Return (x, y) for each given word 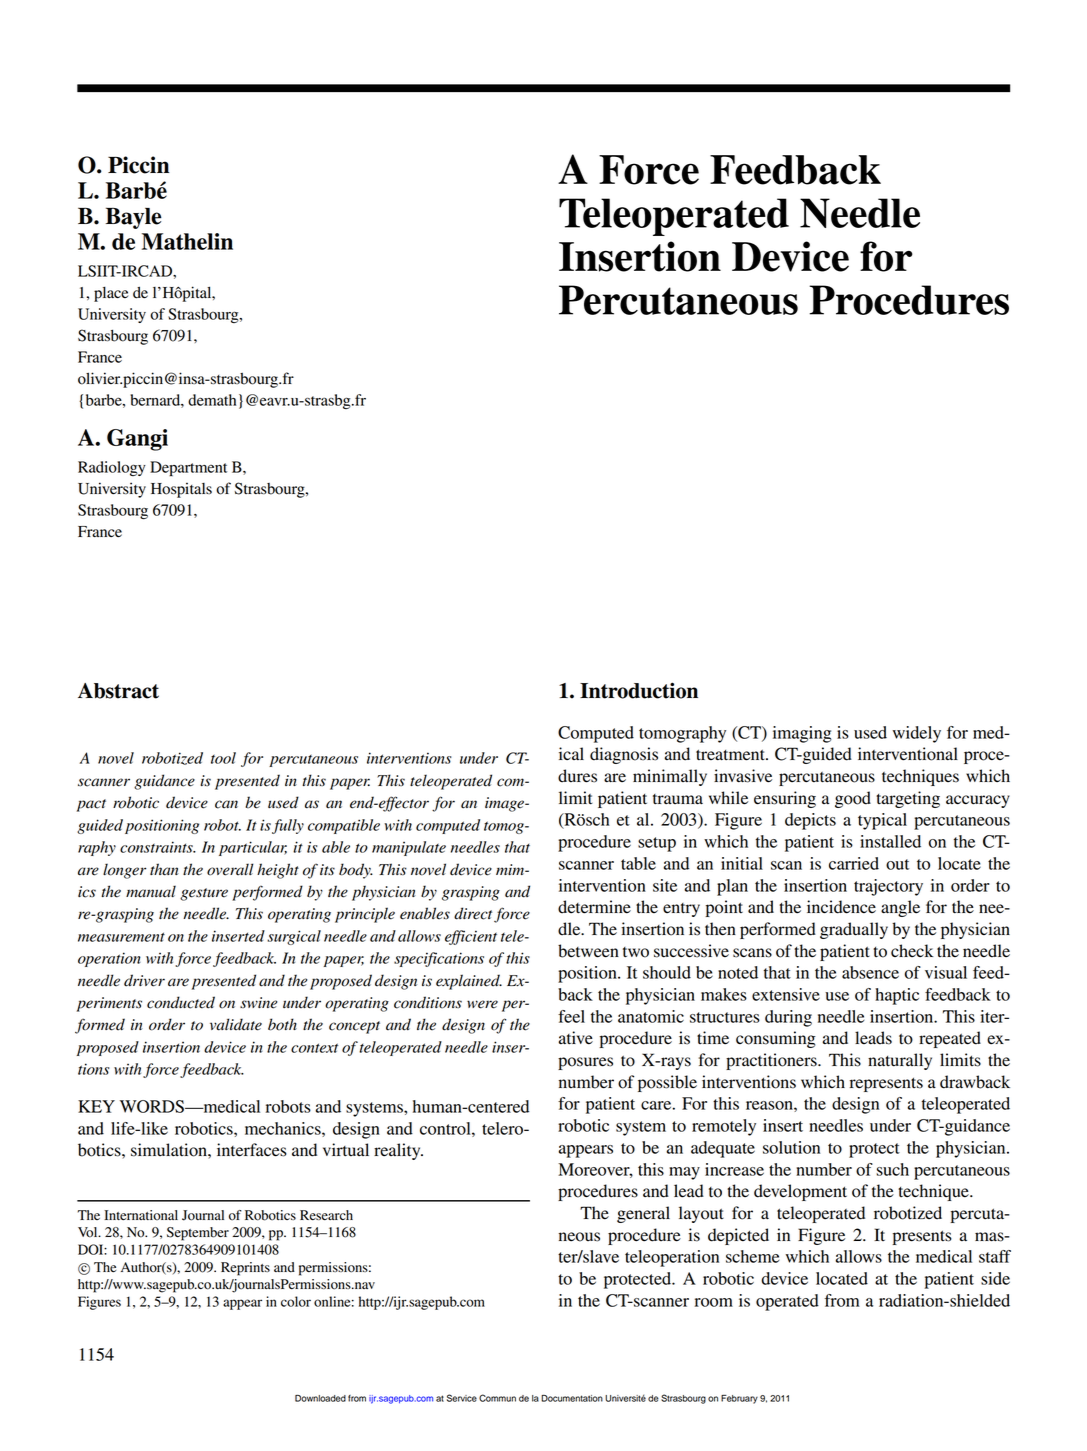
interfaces (252, 1150)
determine (594, 907)
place (111, 294)
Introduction (639, 690)
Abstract (118, 691)
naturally (900, 1061)
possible (667, 1083)
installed (890, 841)
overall (230, 869)
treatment (731, 755)
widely (917, 734)
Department (188, 468)
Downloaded (320, 1398)
